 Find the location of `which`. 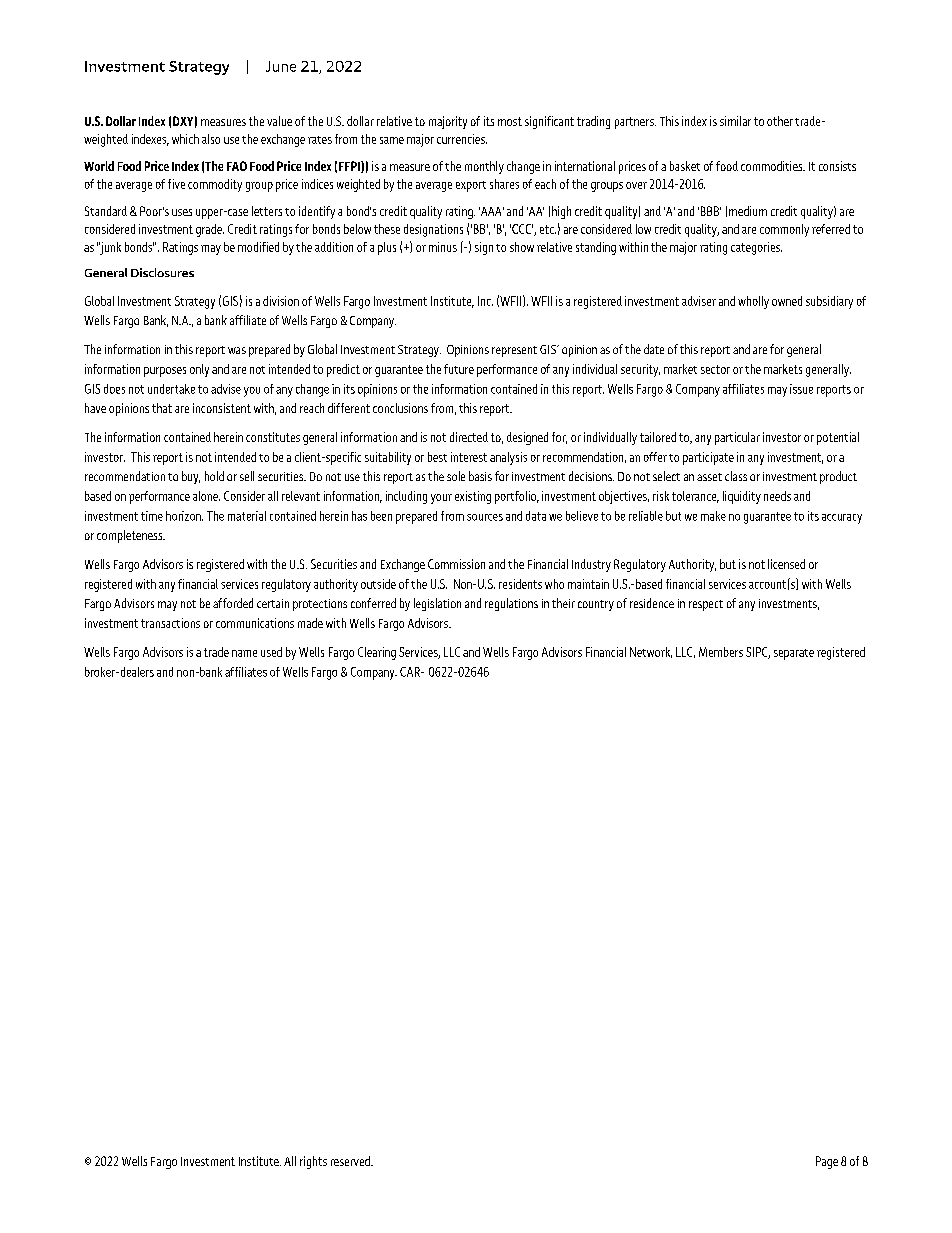

which is located at coordinates (185, 139).
